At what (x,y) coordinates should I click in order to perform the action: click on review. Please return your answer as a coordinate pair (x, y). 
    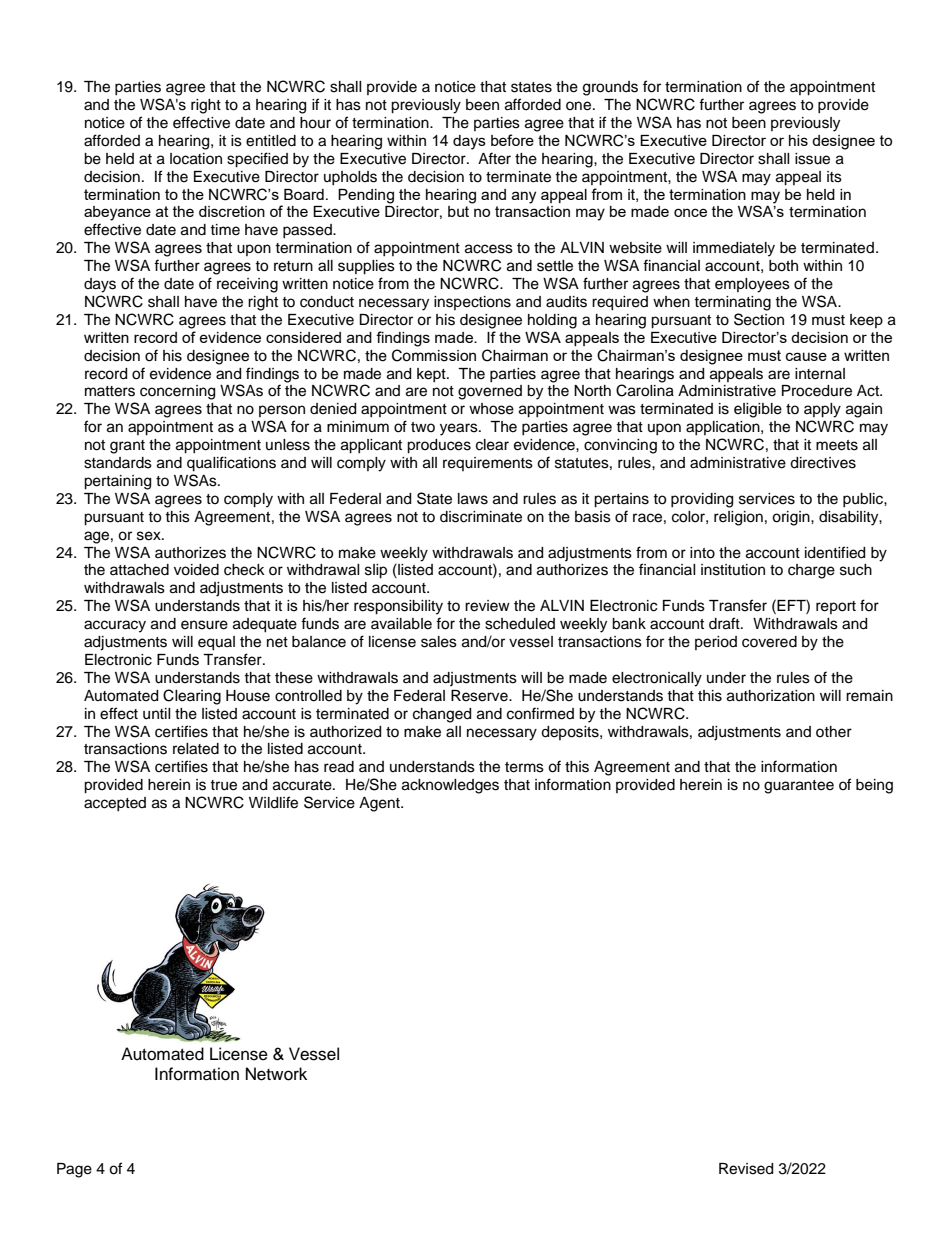
    Looking at the image, I should click on (487, 606).
